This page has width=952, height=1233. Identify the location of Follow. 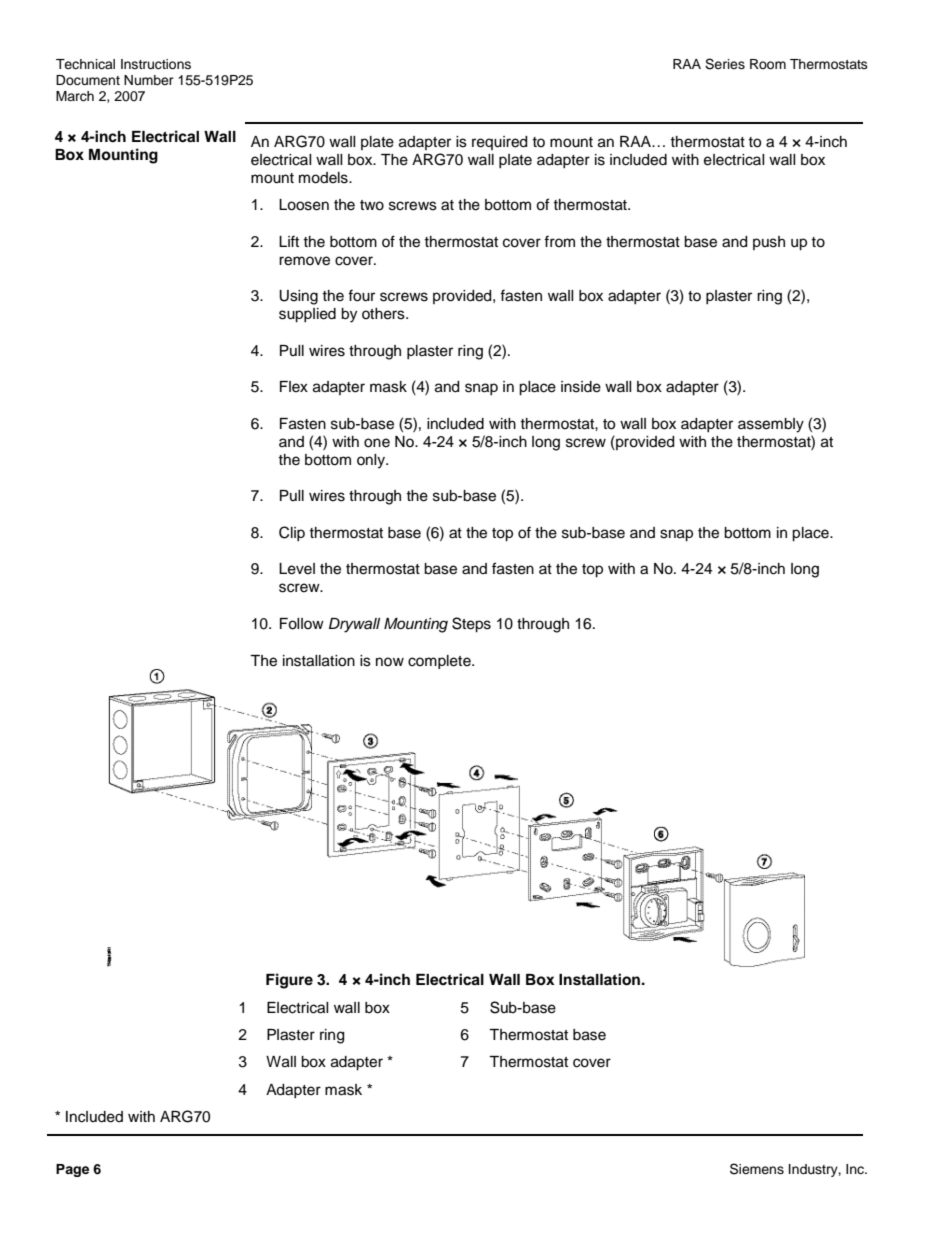
(302, 624).
